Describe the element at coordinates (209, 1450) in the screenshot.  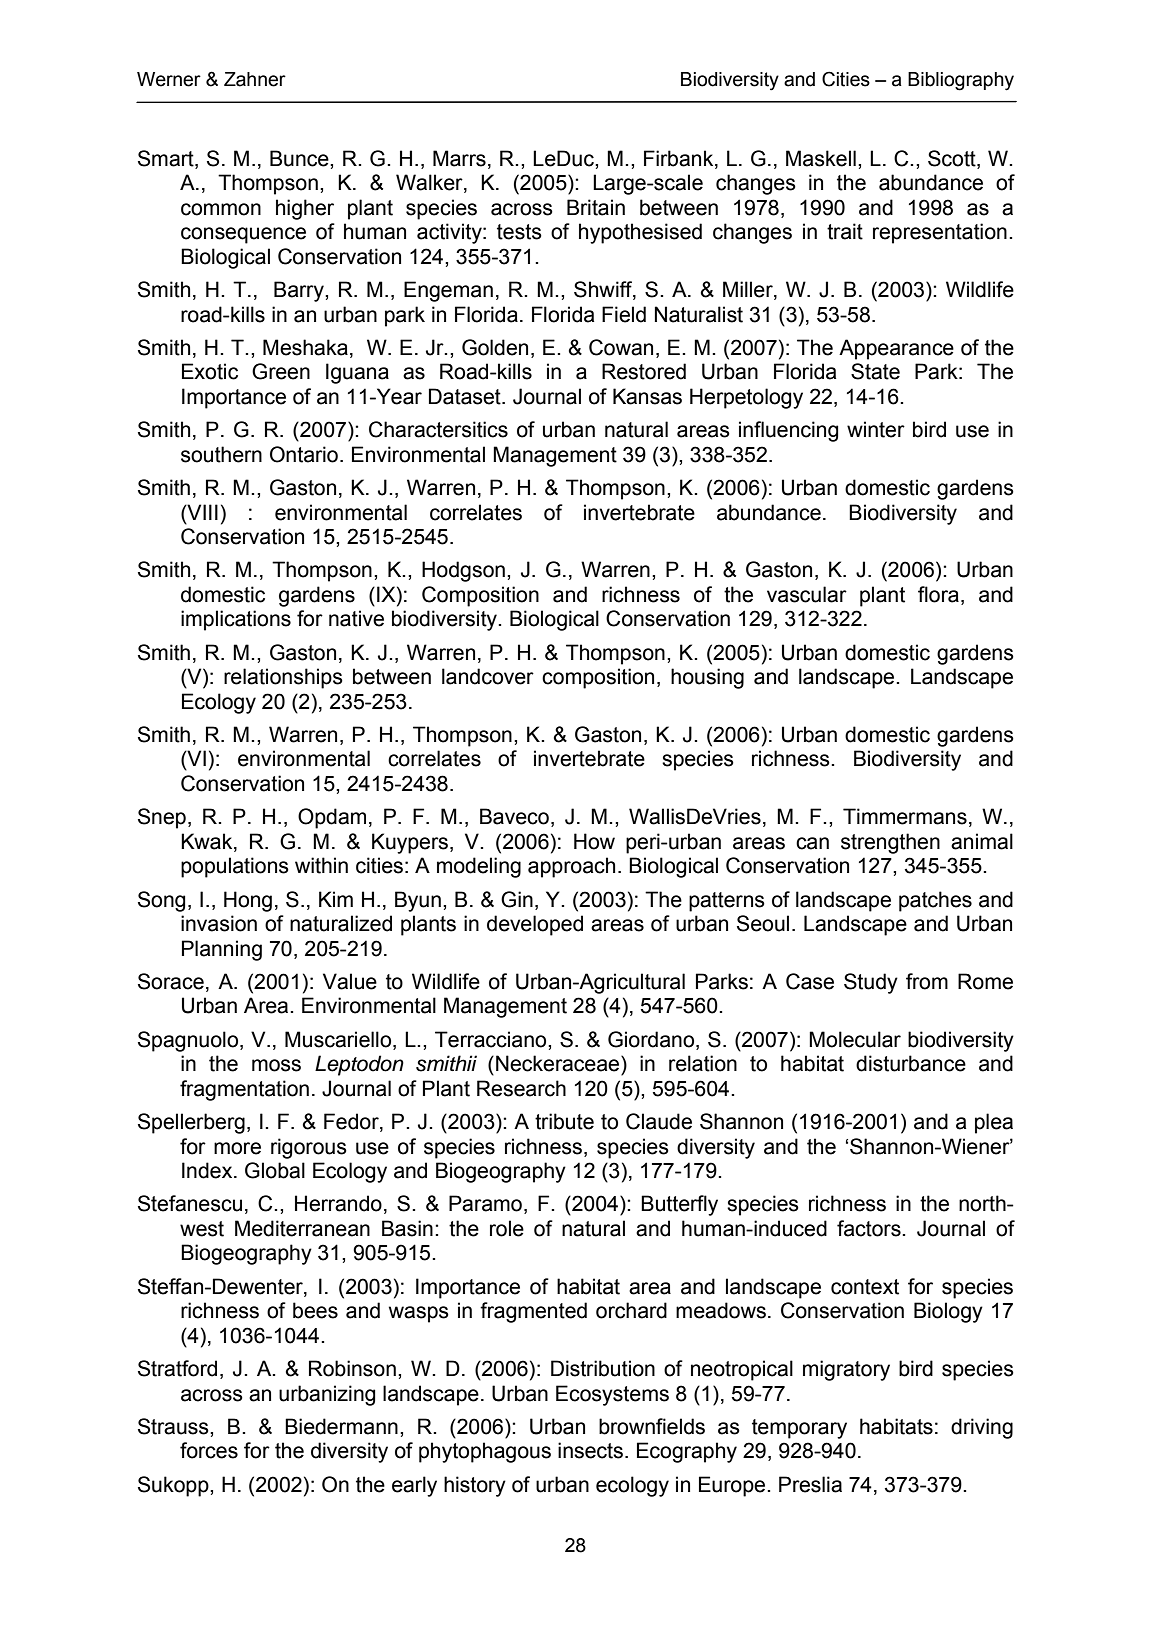
I see `forces` at that location.
